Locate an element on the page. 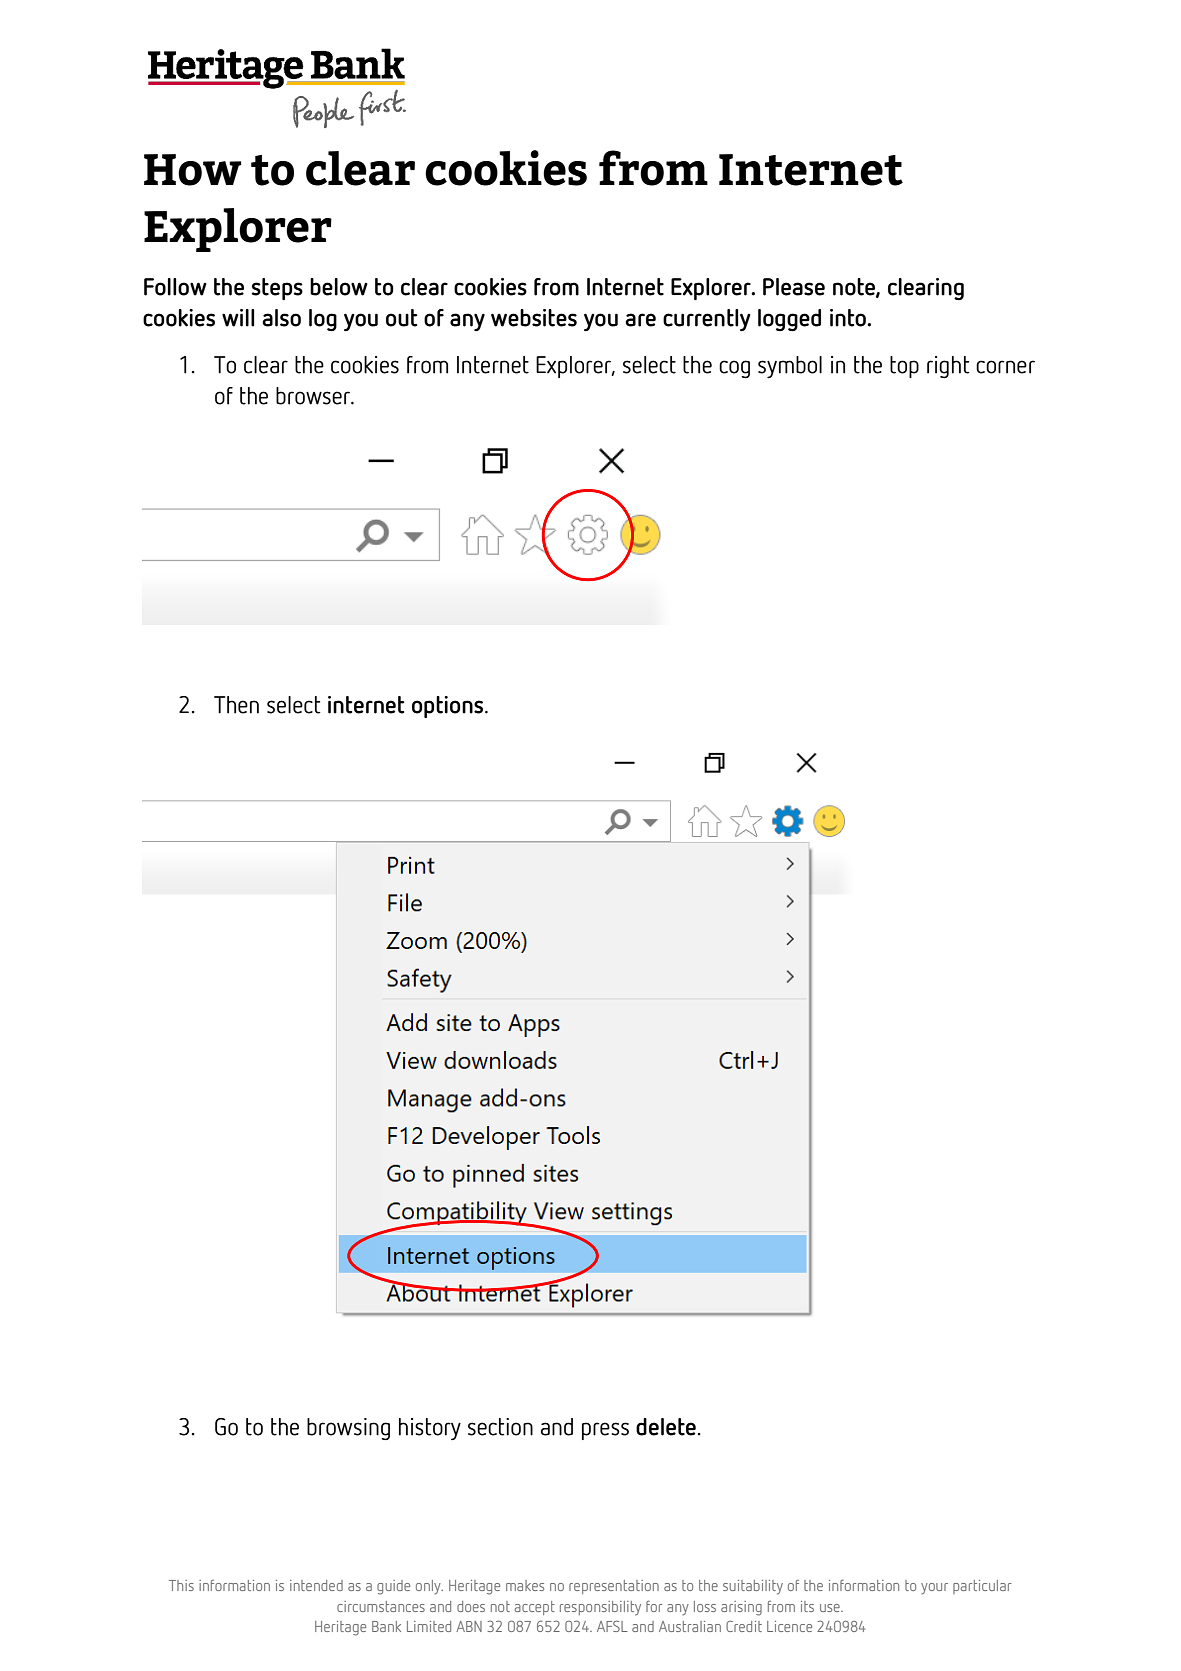 This page has height=1671, width=1181. are is located at coordinates (640, 320).
